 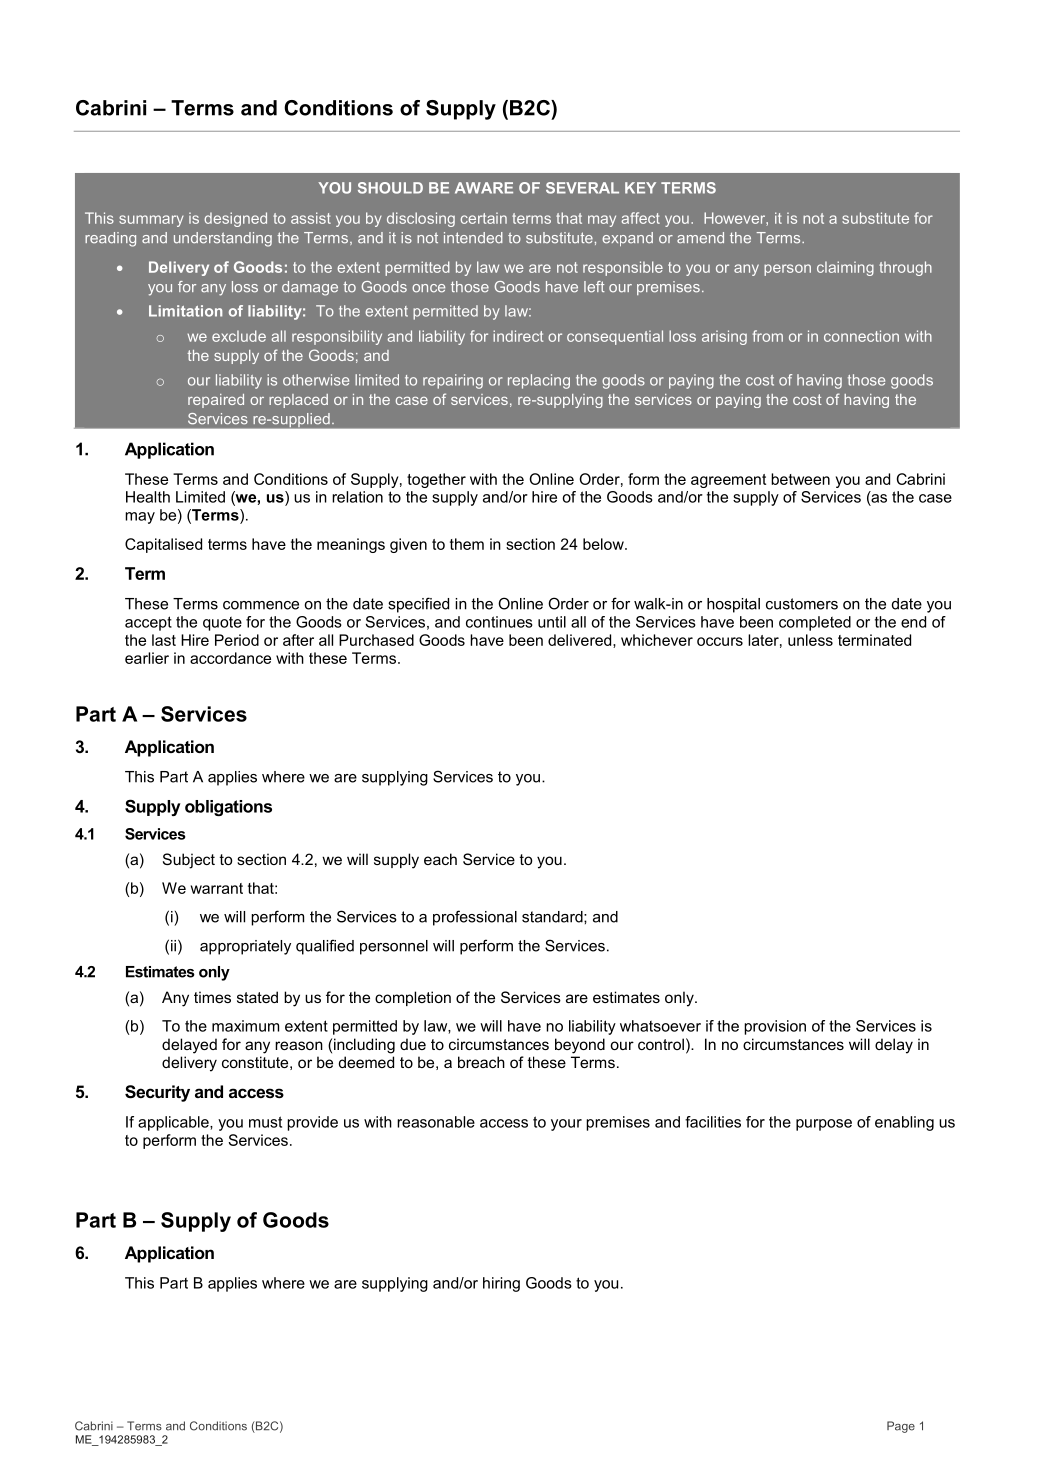 I want to click on beyond, so click(x=580, y=1046).
